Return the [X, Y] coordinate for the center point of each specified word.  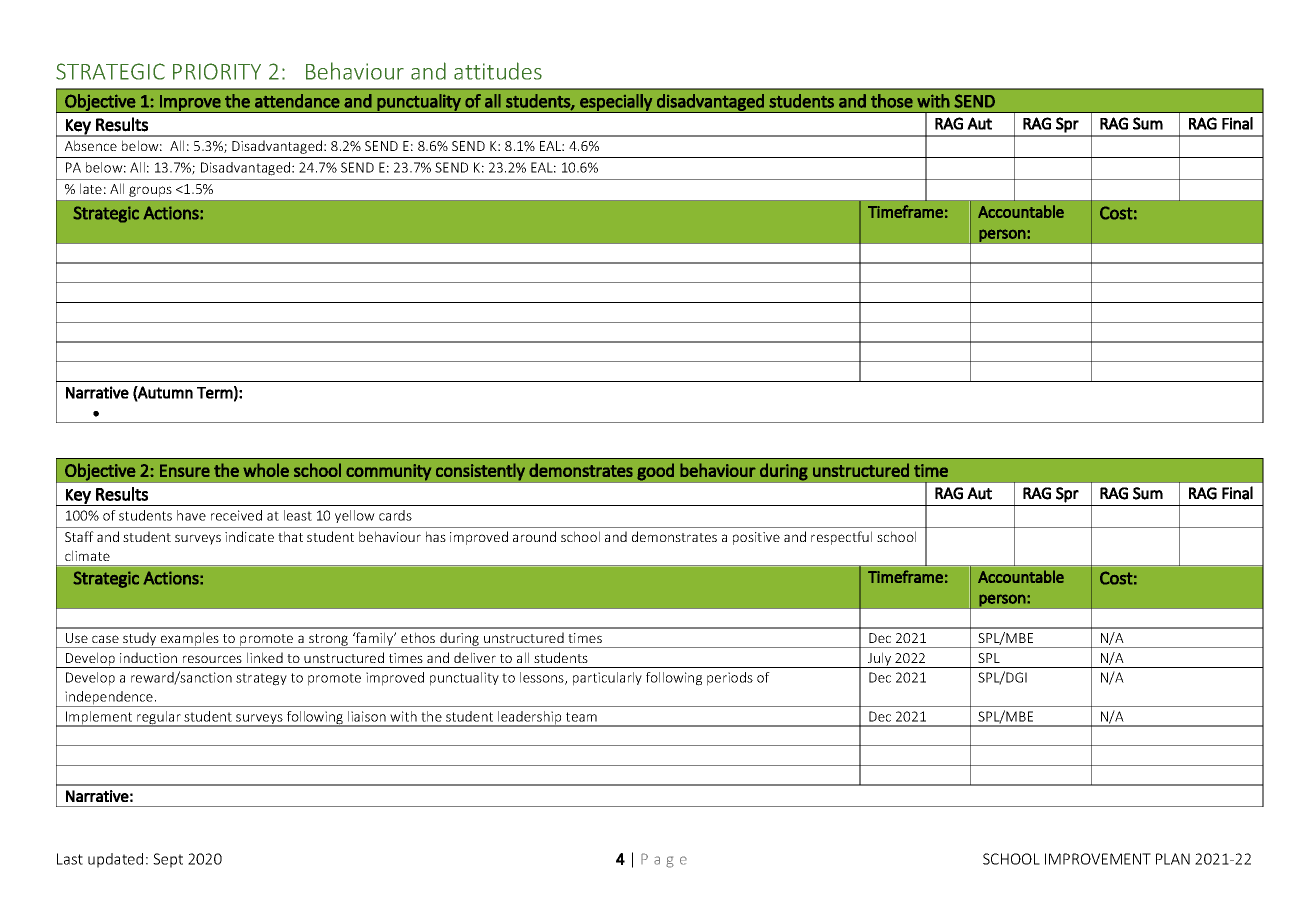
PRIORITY [217, 71]
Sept [168, 860]
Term [215, 393]
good [655, 472]
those [892, 101]
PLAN [1173, 859]
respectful [841, 538]
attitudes [498, 71]
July [880, 660]
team [581, 717]
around [534, 536]
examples [190, 640]
